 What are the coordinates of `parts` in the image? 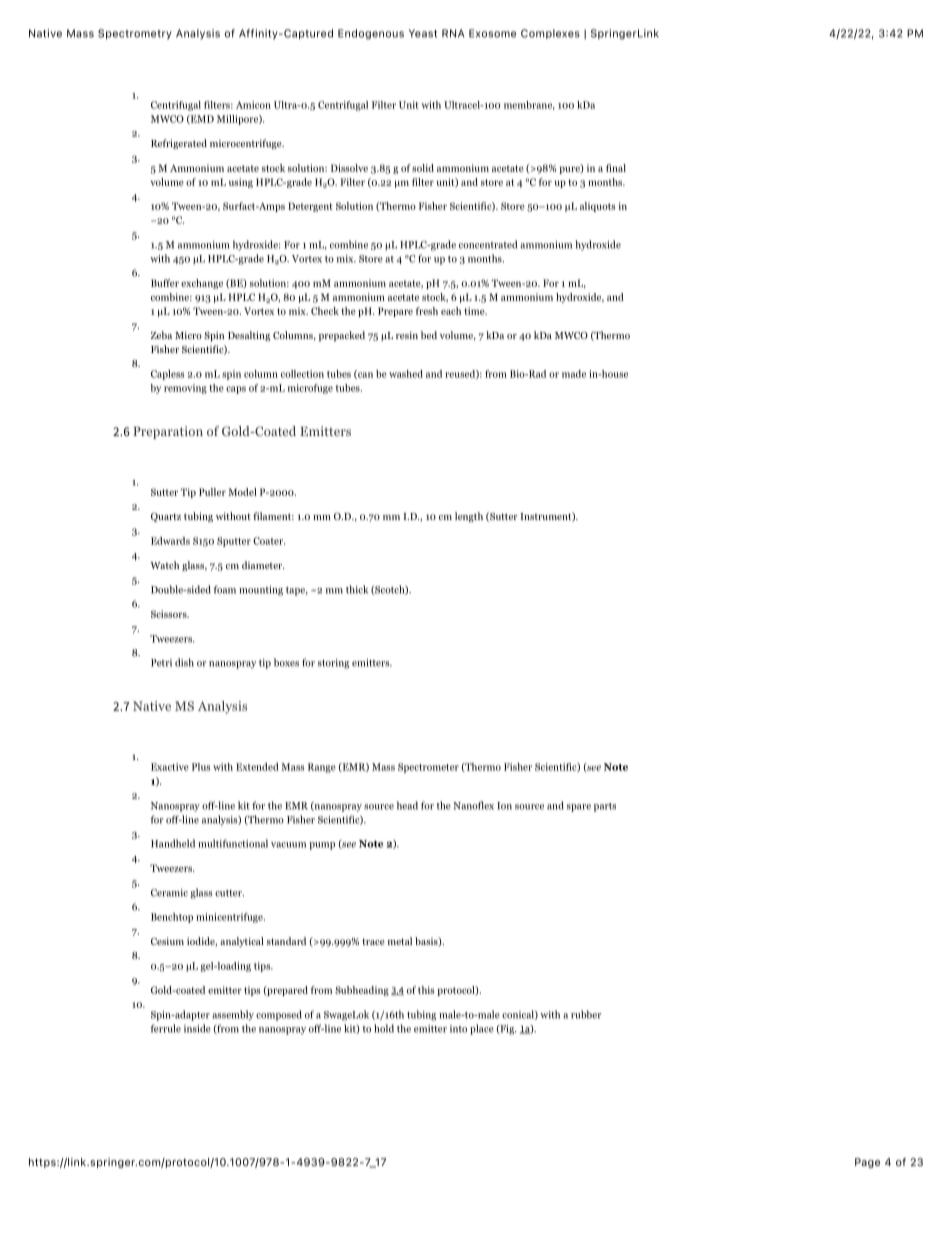 It's located at (605, 807).
